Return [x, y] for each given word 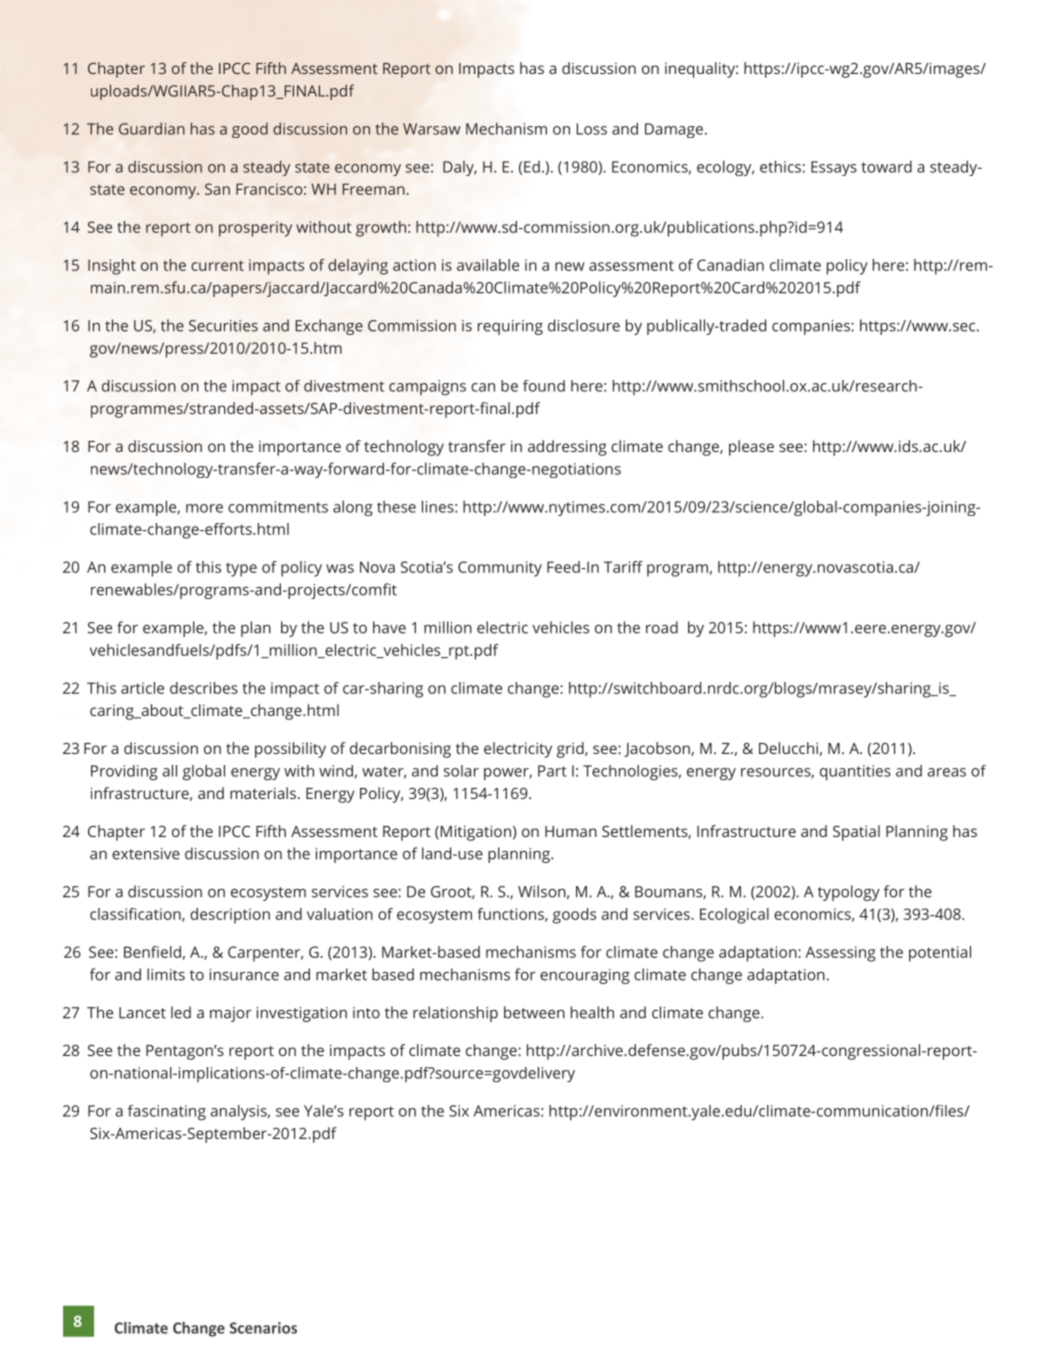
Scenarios [263, 1328]
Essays [834, 168]
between [534, 1012]
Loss [591, 129]
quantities [855, 773]
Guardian [152, 128]
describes [204, 688]
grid [571, 750]
